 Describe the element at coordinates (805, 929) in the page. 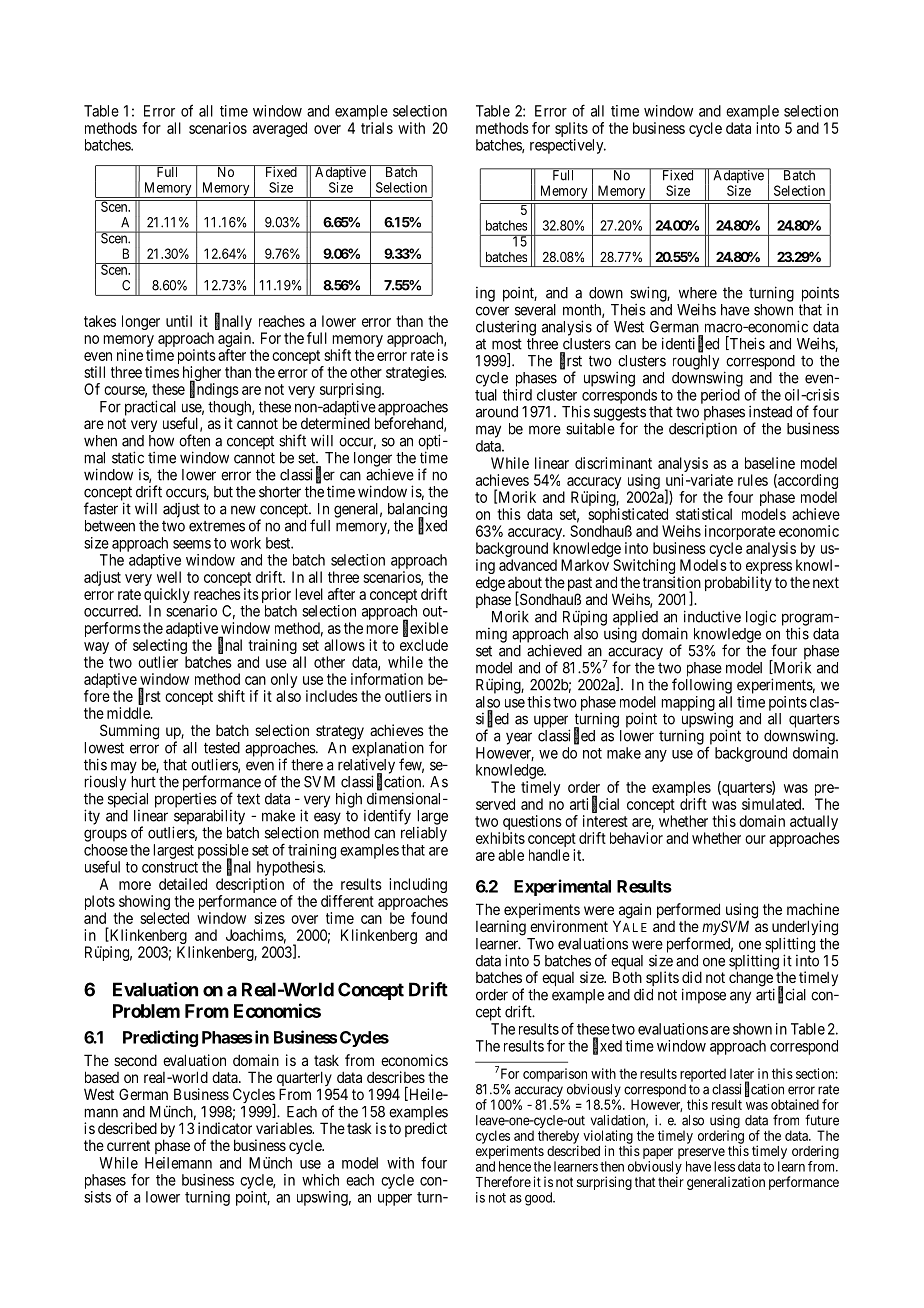

I see `underlying` at that location.
